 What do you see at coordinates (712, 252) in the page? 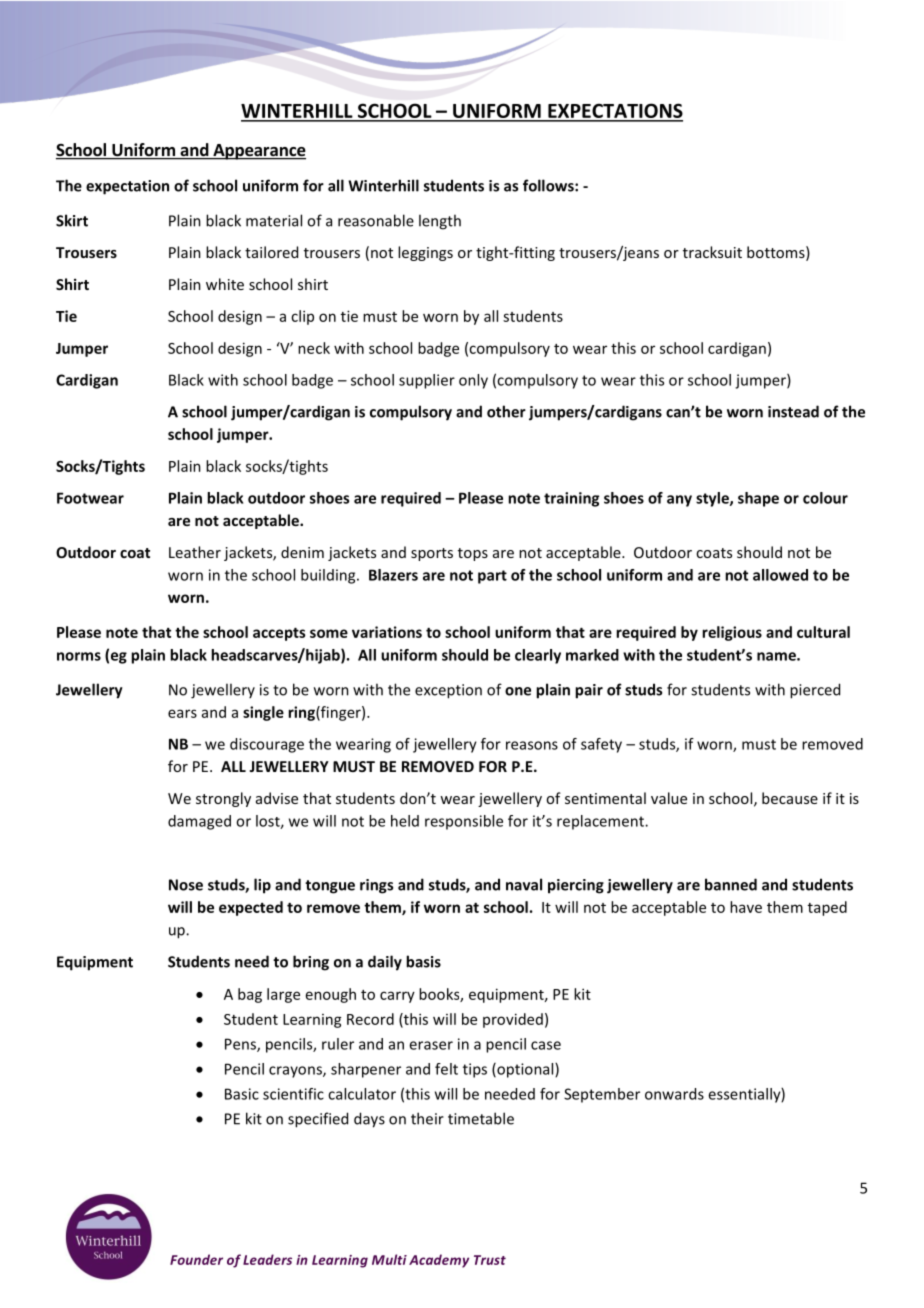
I see `tracksuit` at bounding box center [712, 252].
